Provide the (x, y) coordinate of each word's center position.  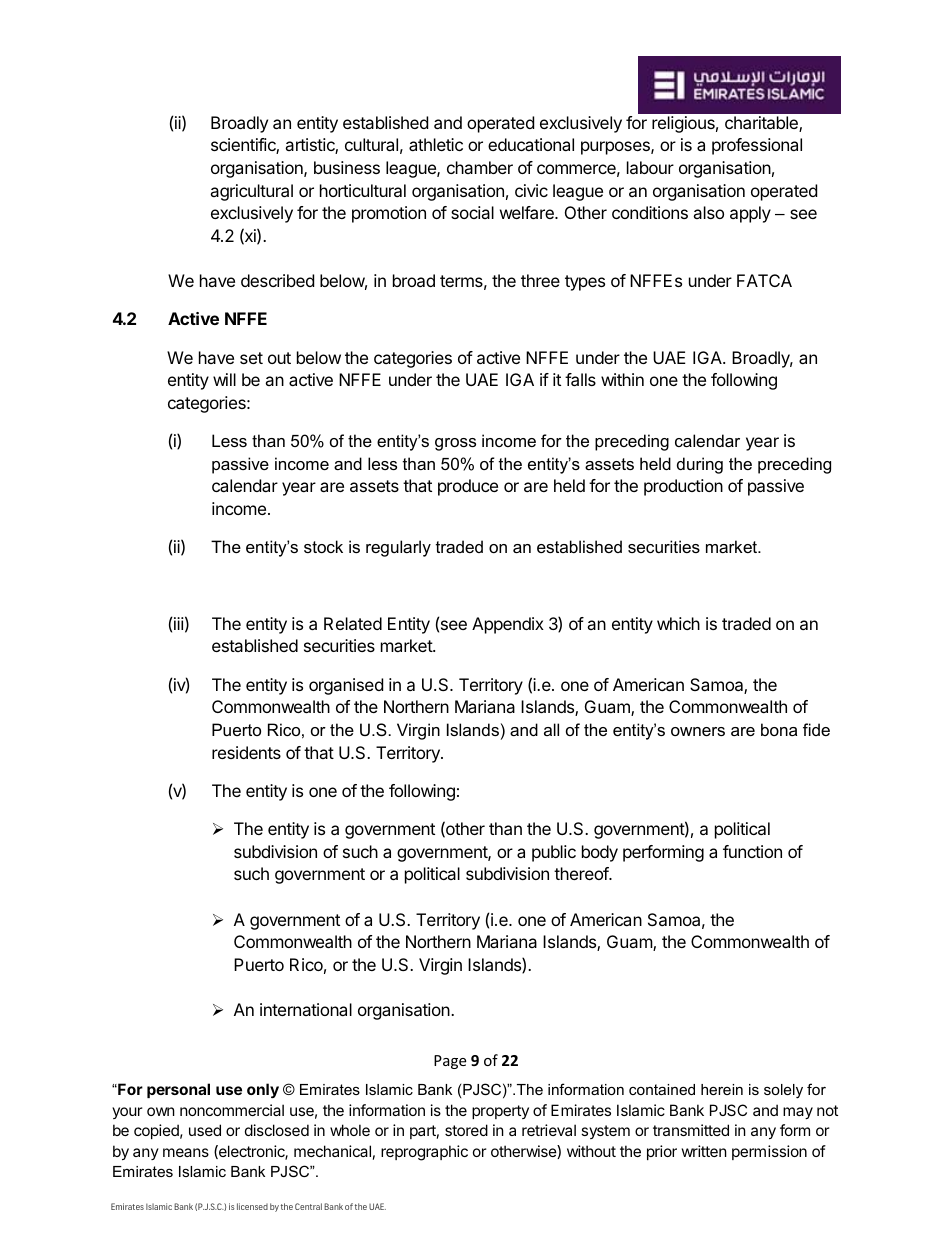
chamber (480, 167)
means (186, 1152)
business (347, 167)
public (554, 853)
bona (779, 729)
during (700, 465)
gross (455, 444)
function (752, 851)
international (306, 1009)
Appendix (508, 625)
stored (466, 1130)
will (224, 379)
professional (757, 146)
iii (179, 623)
